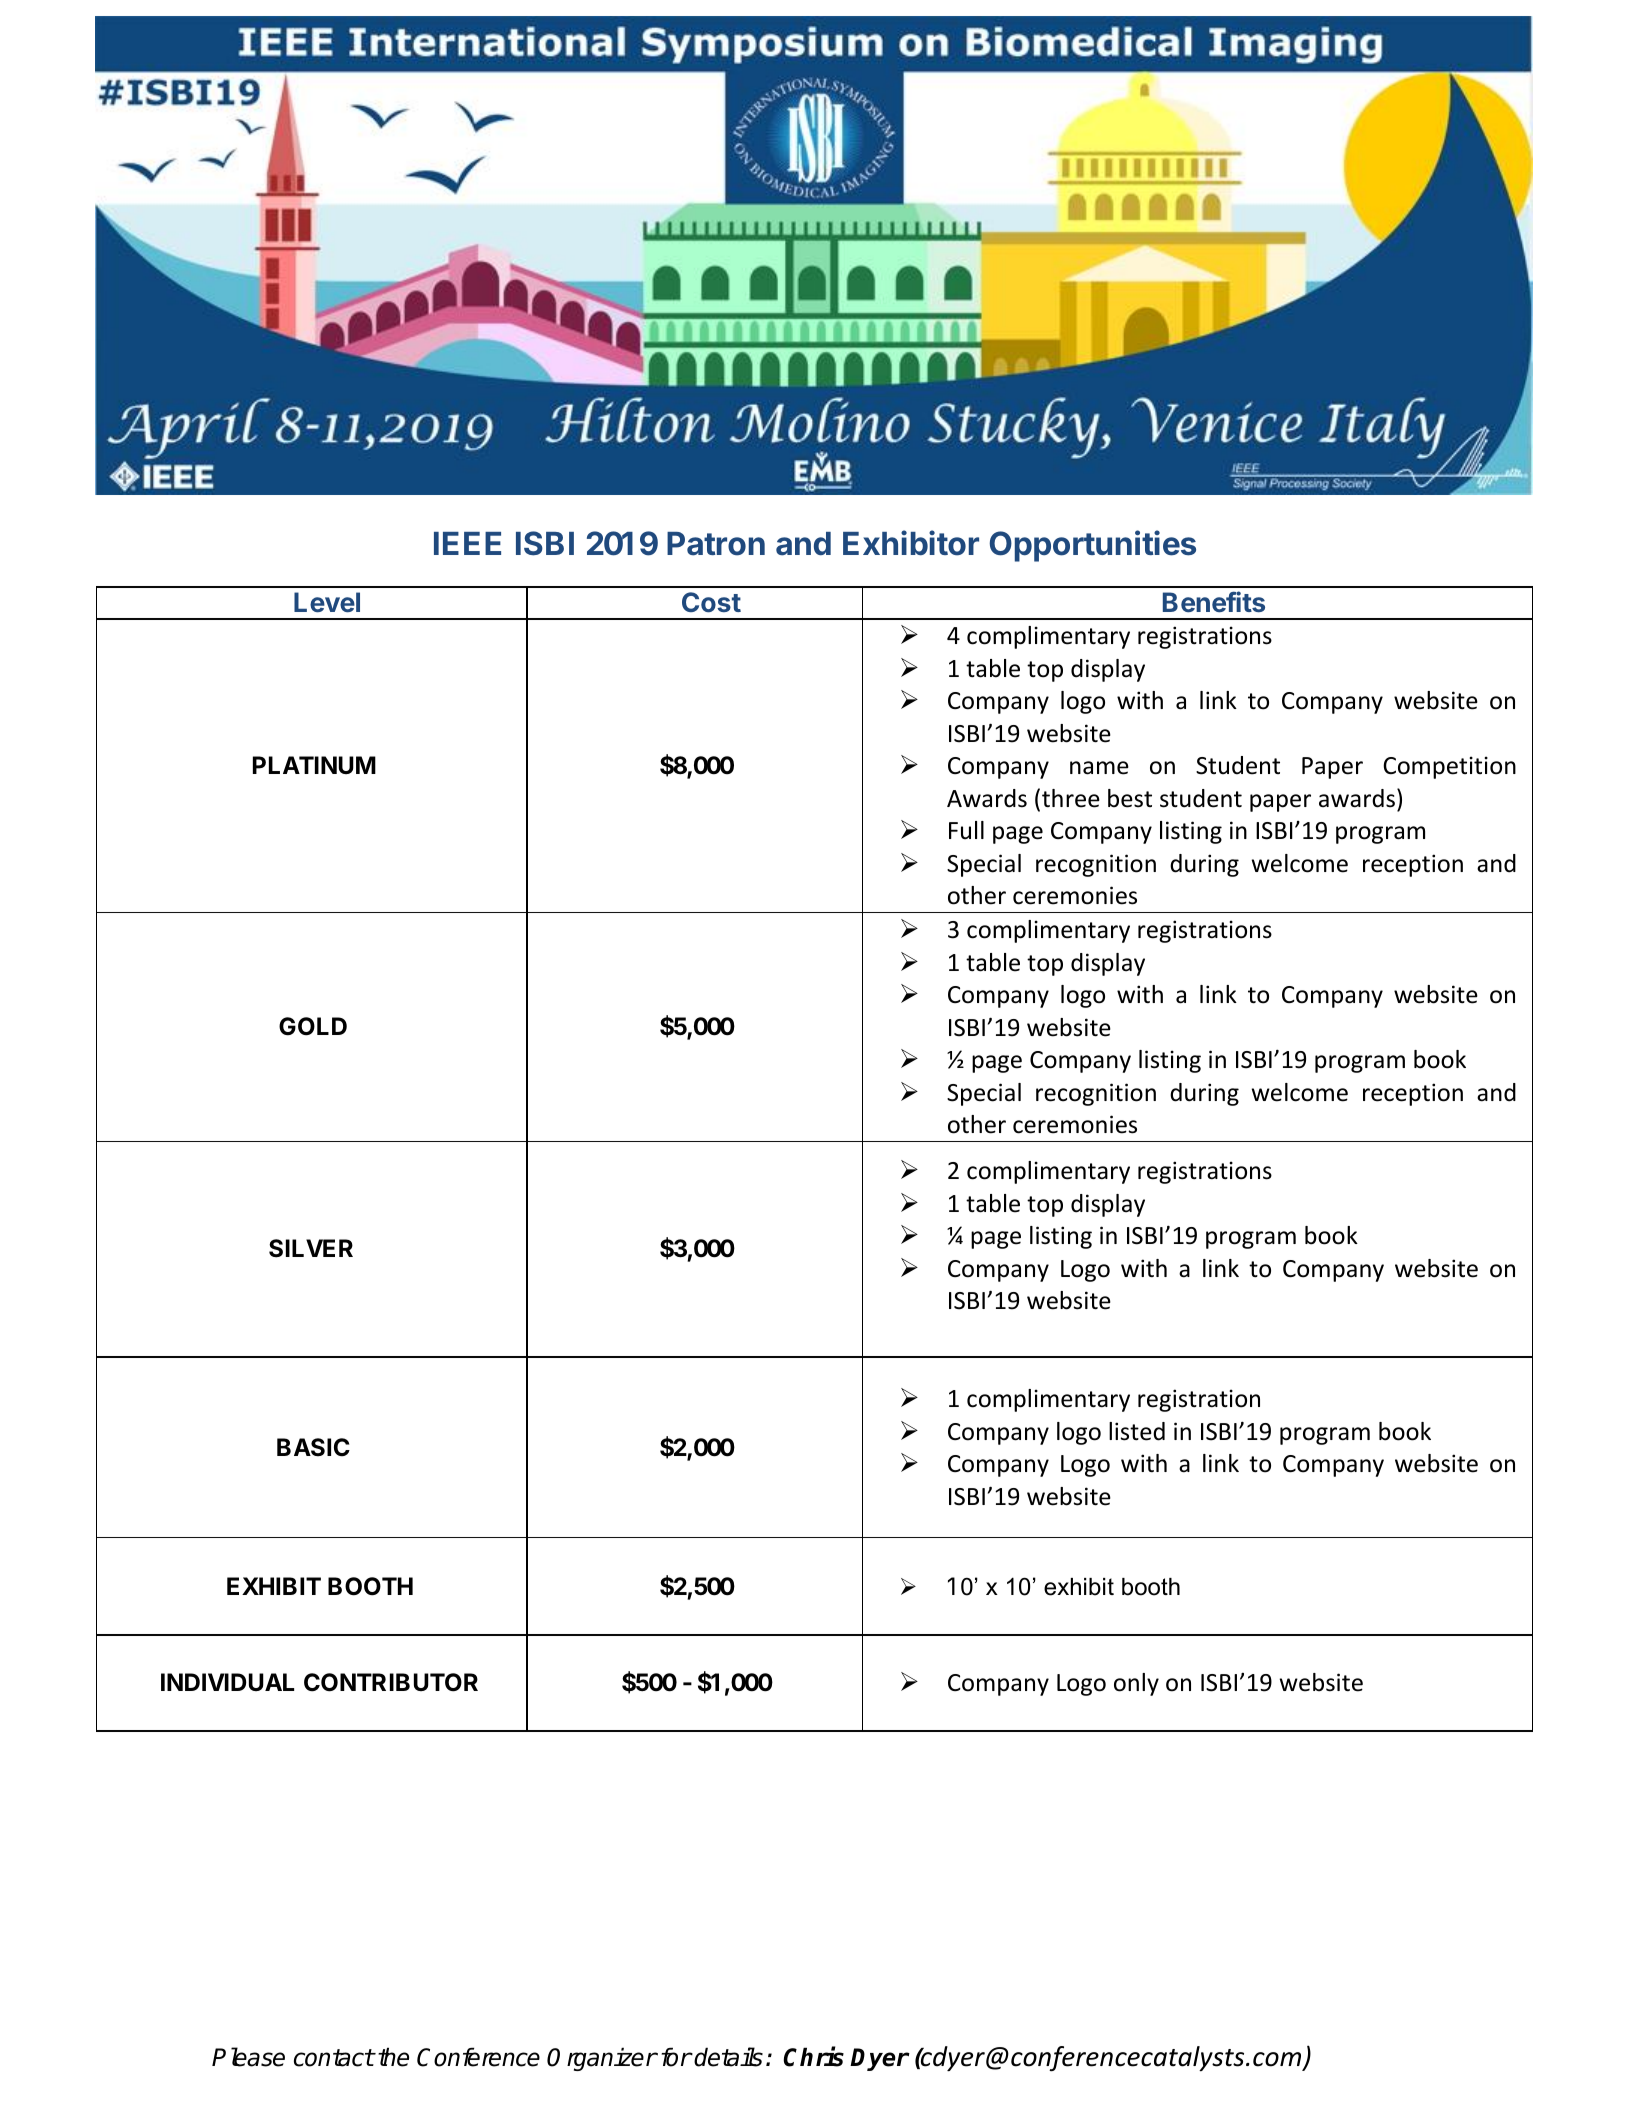  I want to click on Cost, so click(711, 602).
